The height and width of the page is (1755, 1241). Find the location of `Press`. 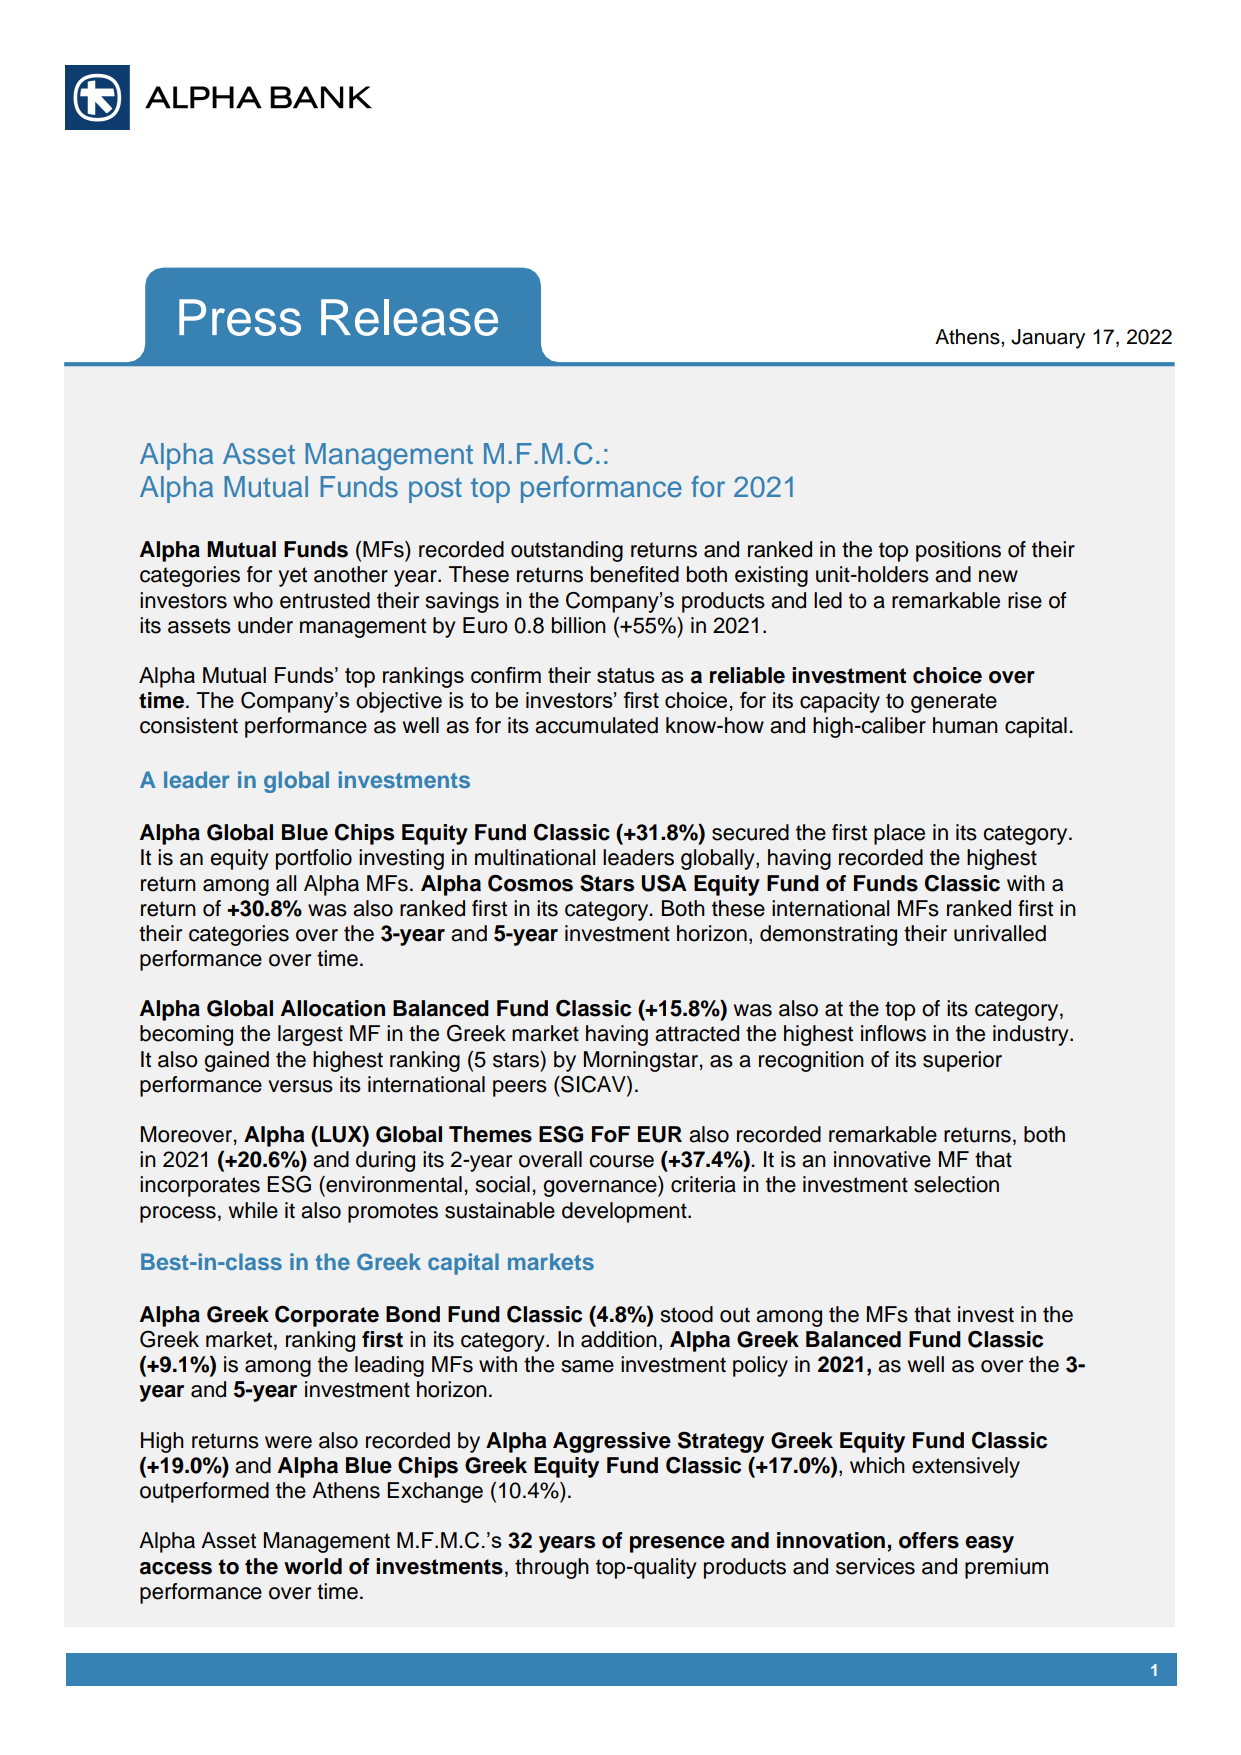

Press is located at coordinates (240, 317).
